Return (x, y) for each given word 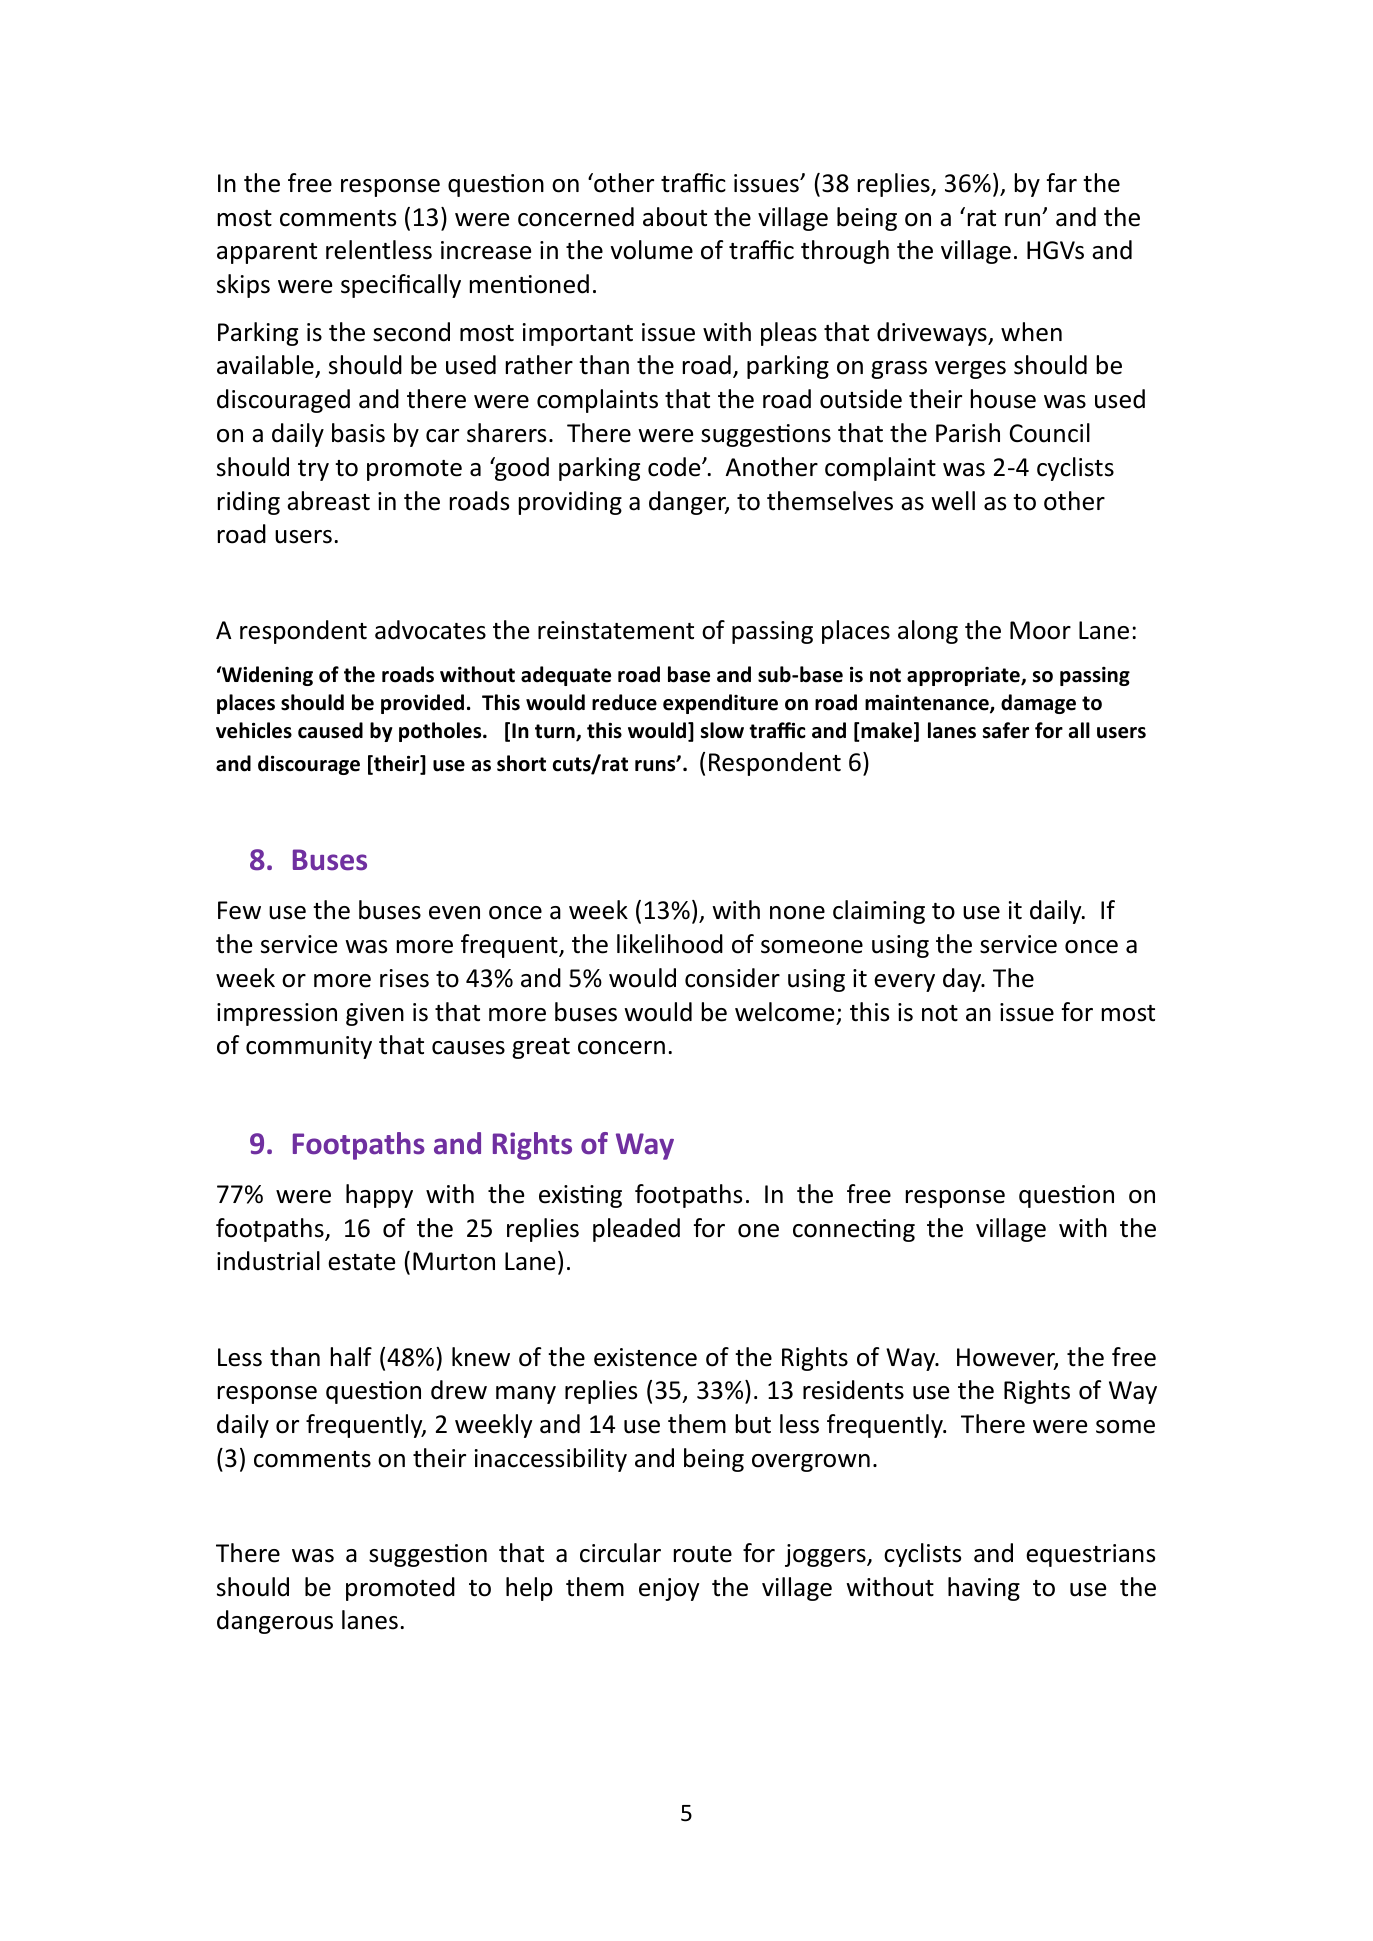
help (529, 1589)
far (1062, 183)
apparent (267, 253)
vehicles (254, 730)
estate (361, 1262)
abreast (328, 501)
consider (732, 978)
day (963, 980)
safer (1006, 730)
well (953, 501)
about (675, 217)
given (375, 1014)
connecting (854, 1230)
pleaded (636, 1230)
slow (722, 730)
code (675, 467)
